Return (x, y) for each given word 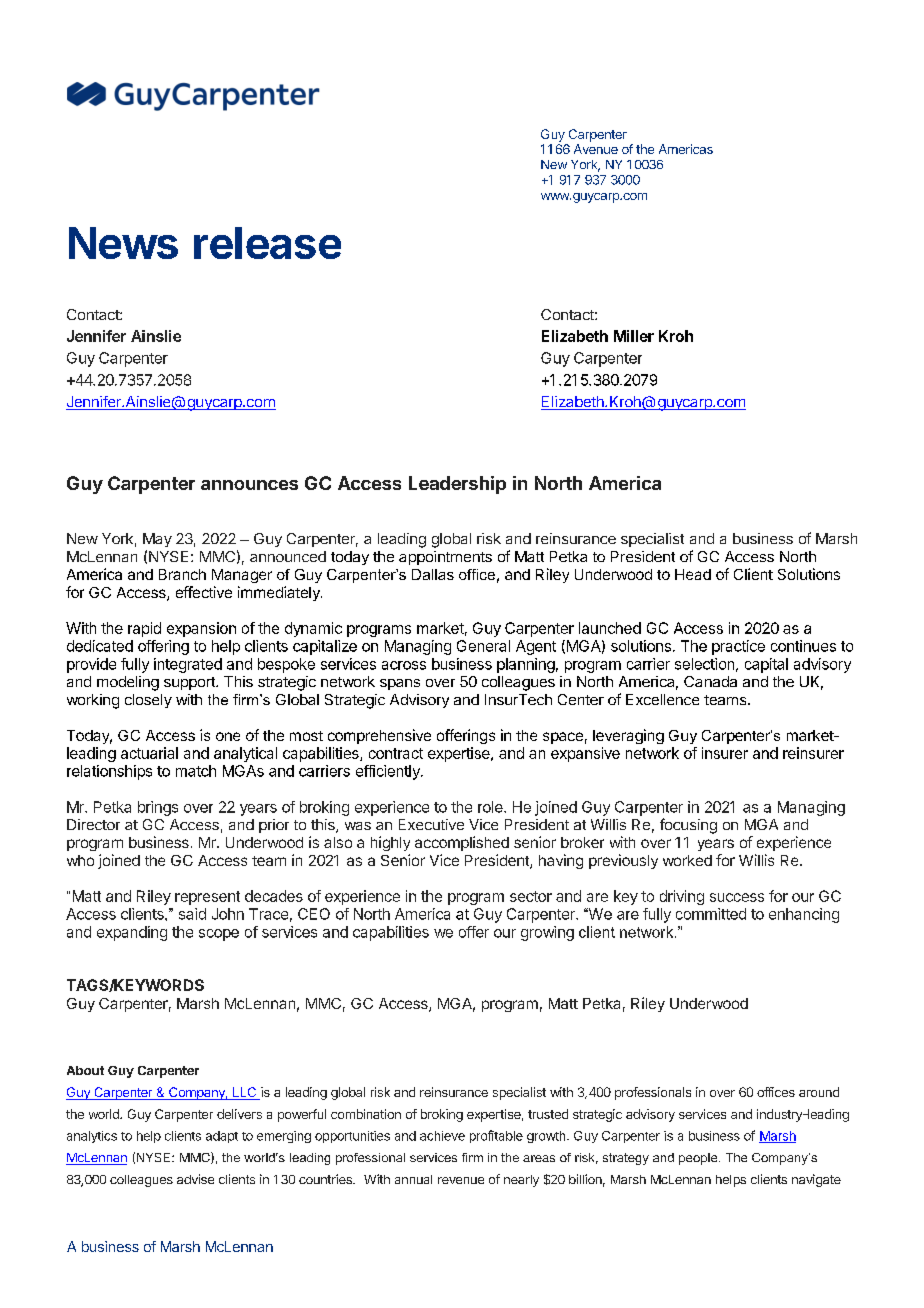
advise (195, 1179)
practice (738, 647)
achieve (442, 1136)
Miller (634, 336)
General (483, 646)
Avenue (596, 149)
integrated (188, 665)
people (699, 1159)
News (123, 243)
